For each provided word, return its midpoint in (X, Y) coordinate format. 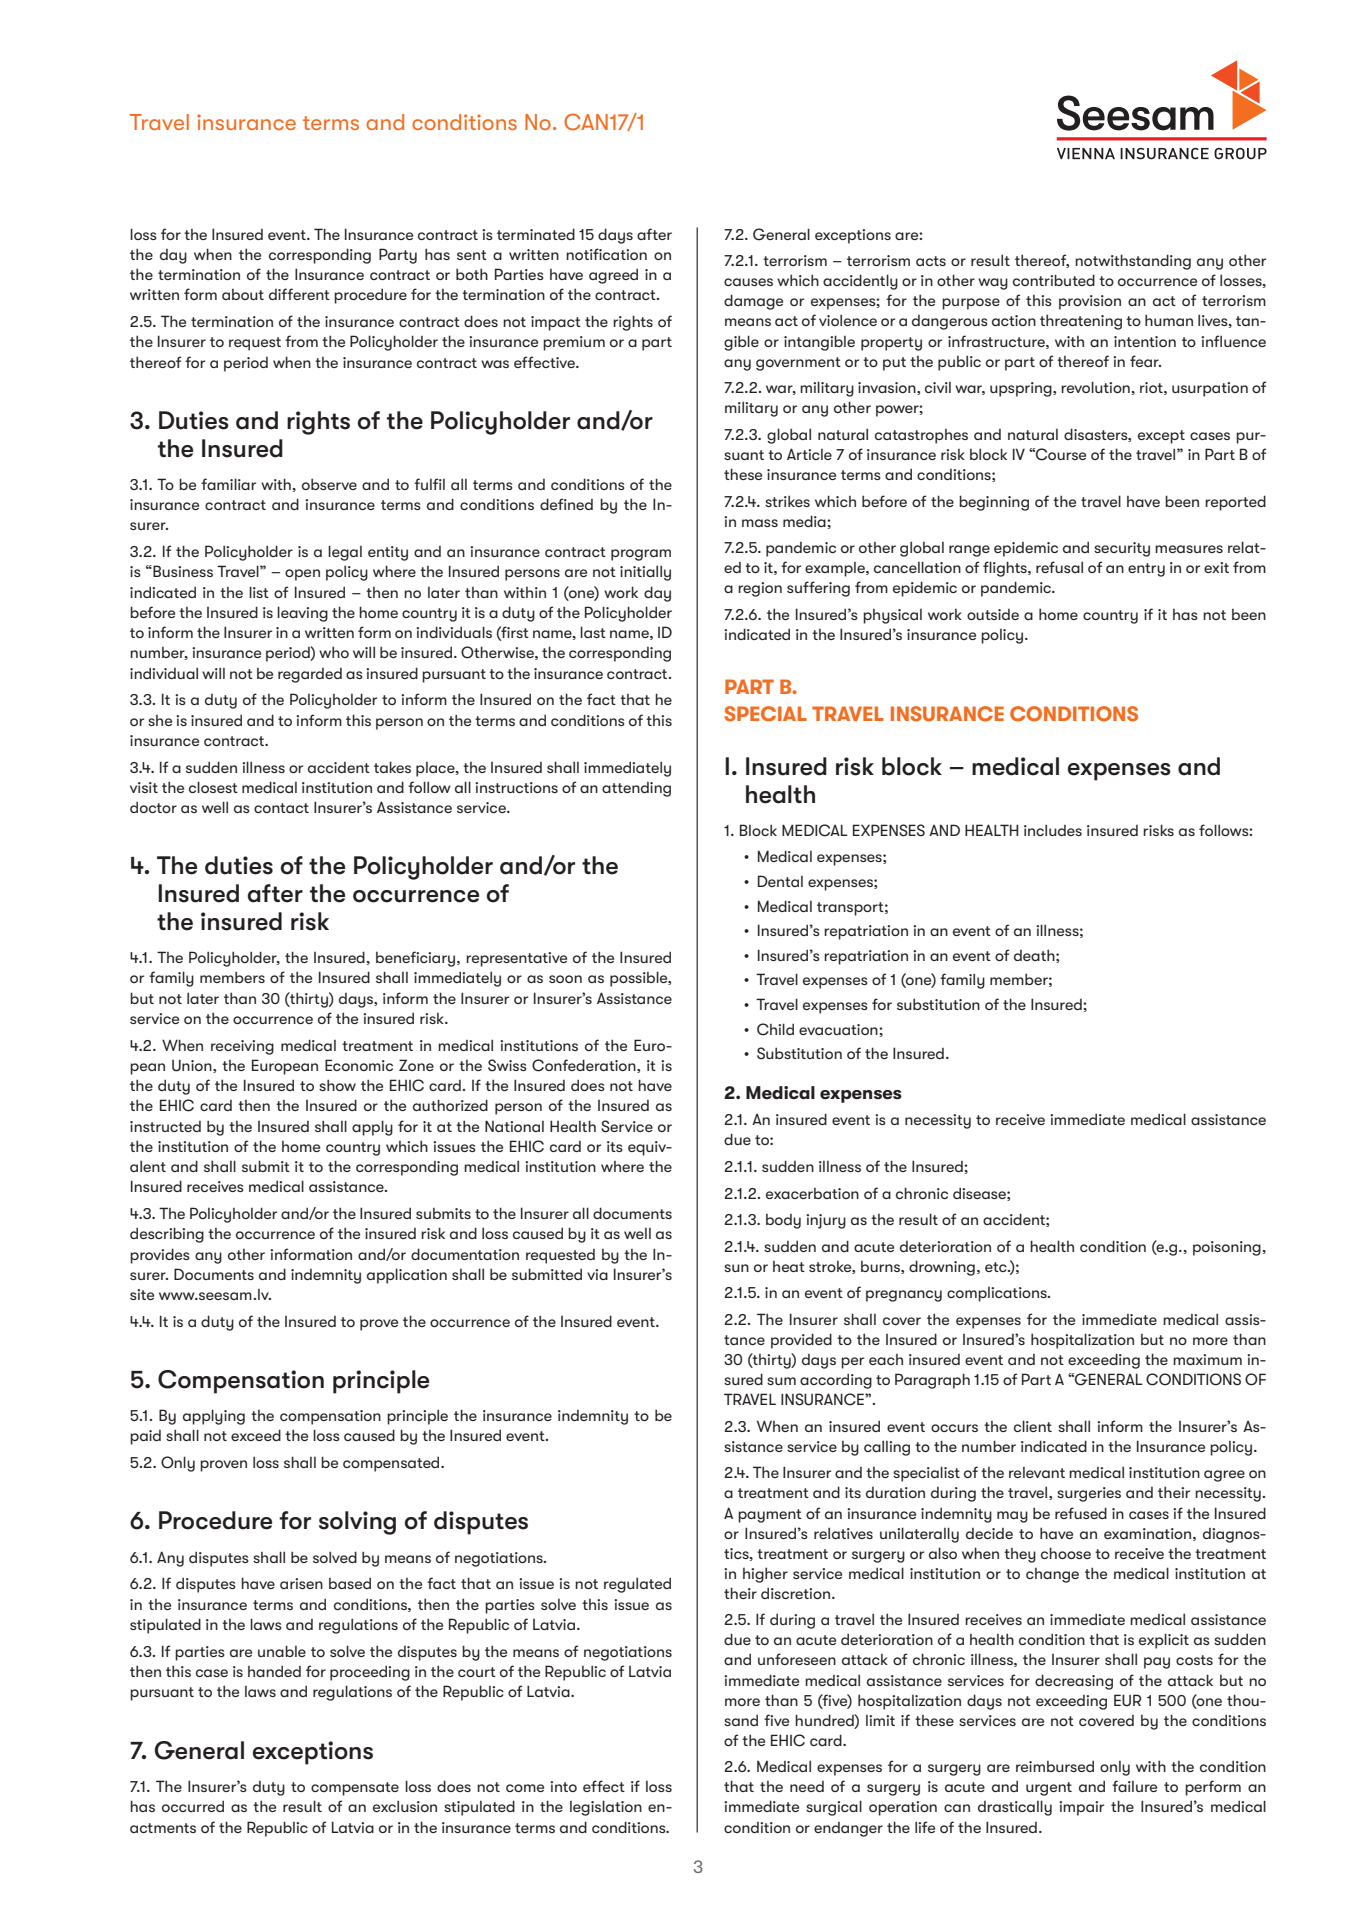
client (1033, 1426)
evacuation (839, 1029)
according (836, 1381)
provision (1090, 302)
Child (775, 1029)
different (299, 294)
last (593, 632)
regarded (310, 675)
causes (748, 282)
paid (145, 1437)
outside (993, 614)
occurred (193, 1806)
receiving (242, 1047)
